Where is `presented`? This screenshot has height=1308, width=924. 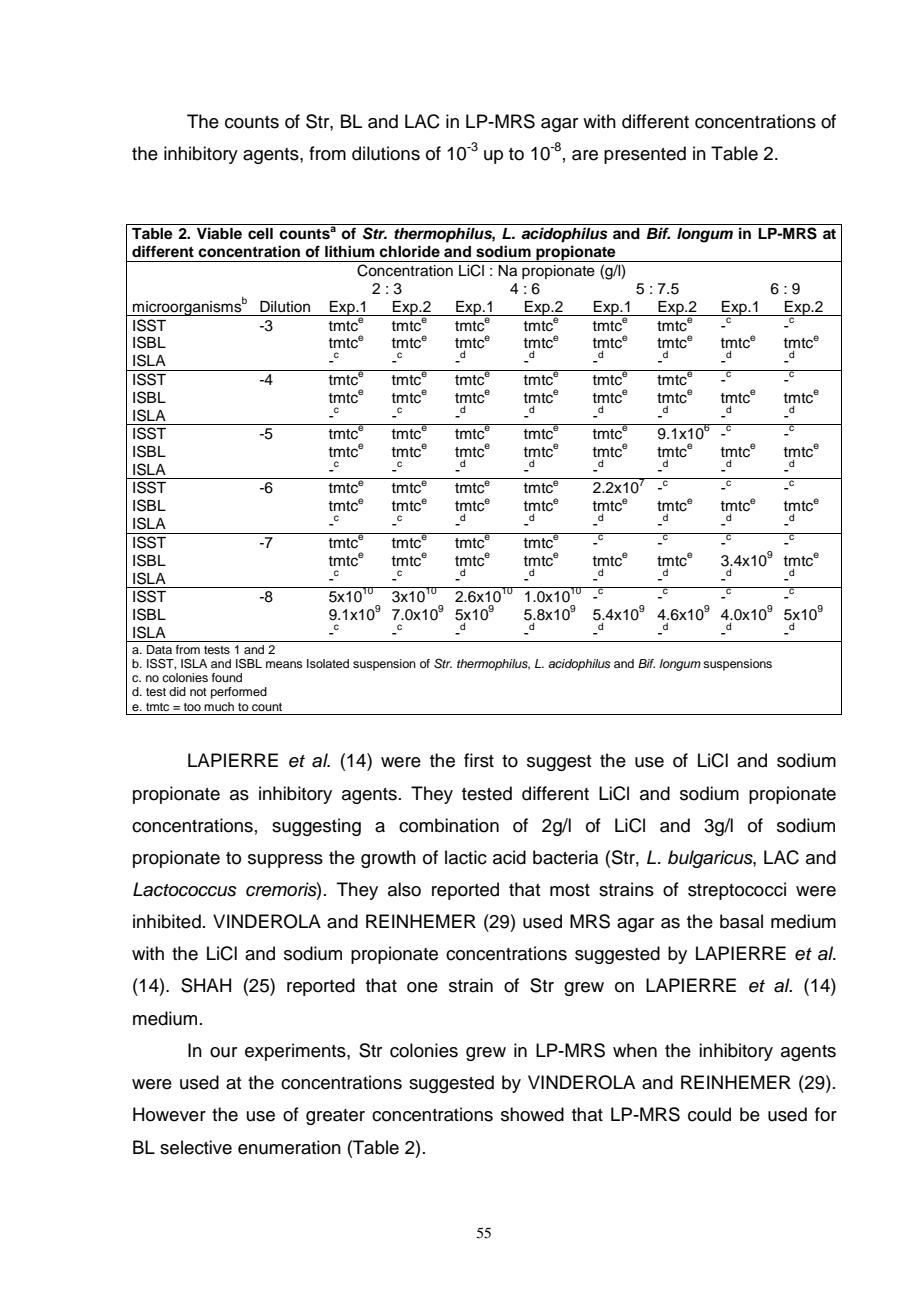
presented is located at coordinates (645, 155).
